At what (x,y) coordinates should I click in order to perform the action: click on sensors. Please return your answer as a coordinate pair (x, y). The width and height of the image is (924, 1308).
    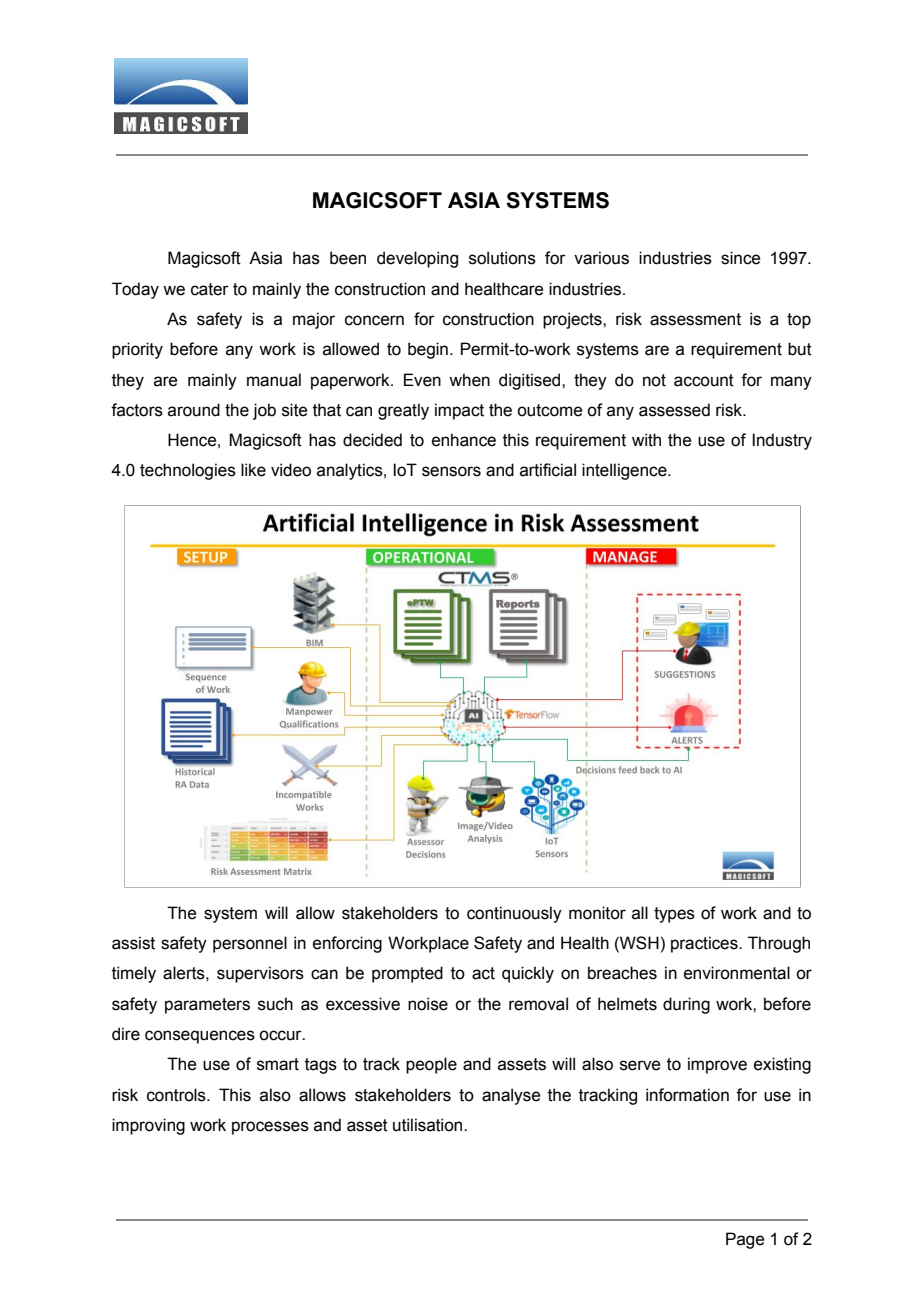
    Looking at the image, I should click on (451, 471).
